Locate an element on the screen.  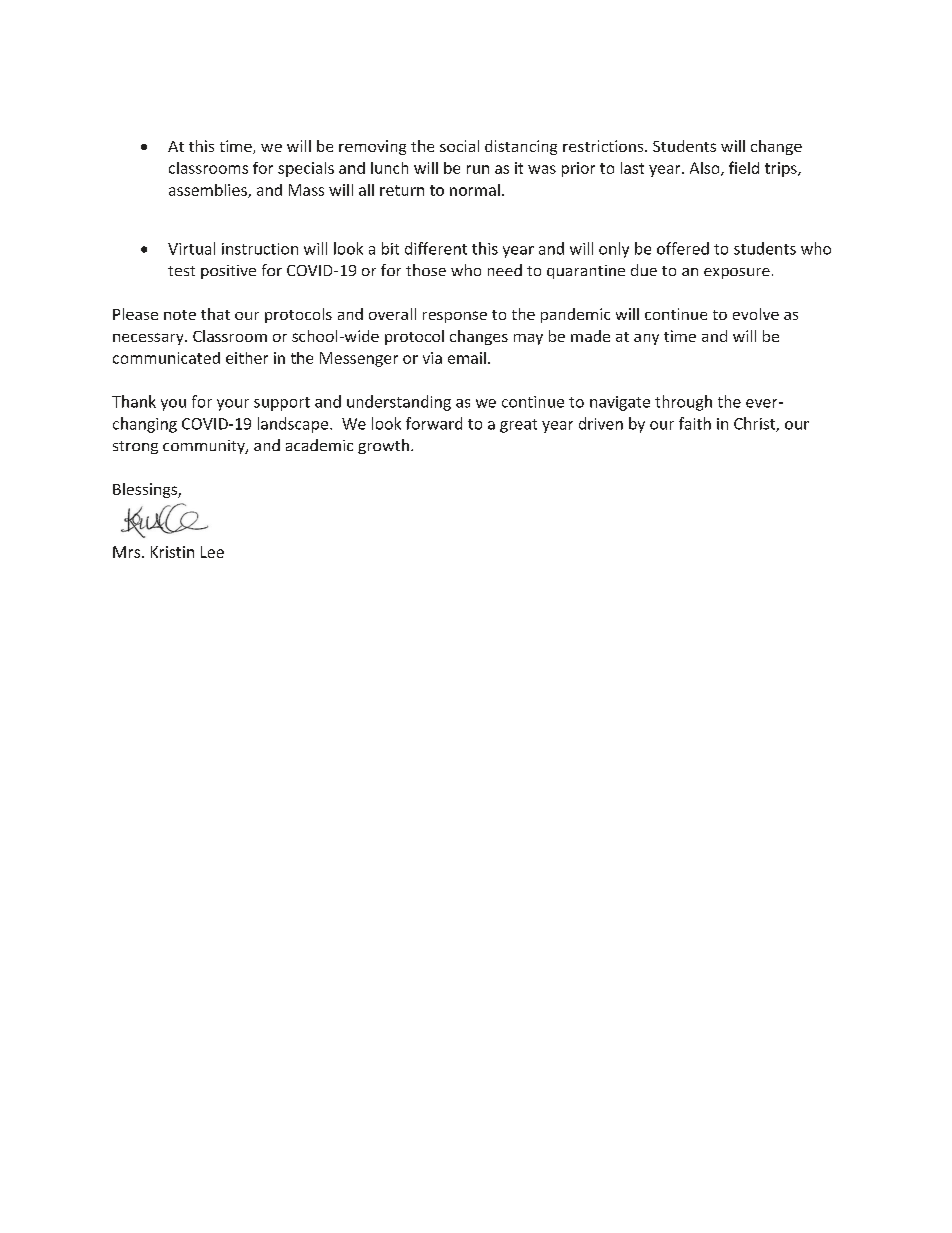
your is located at coordinates (233, 405).
